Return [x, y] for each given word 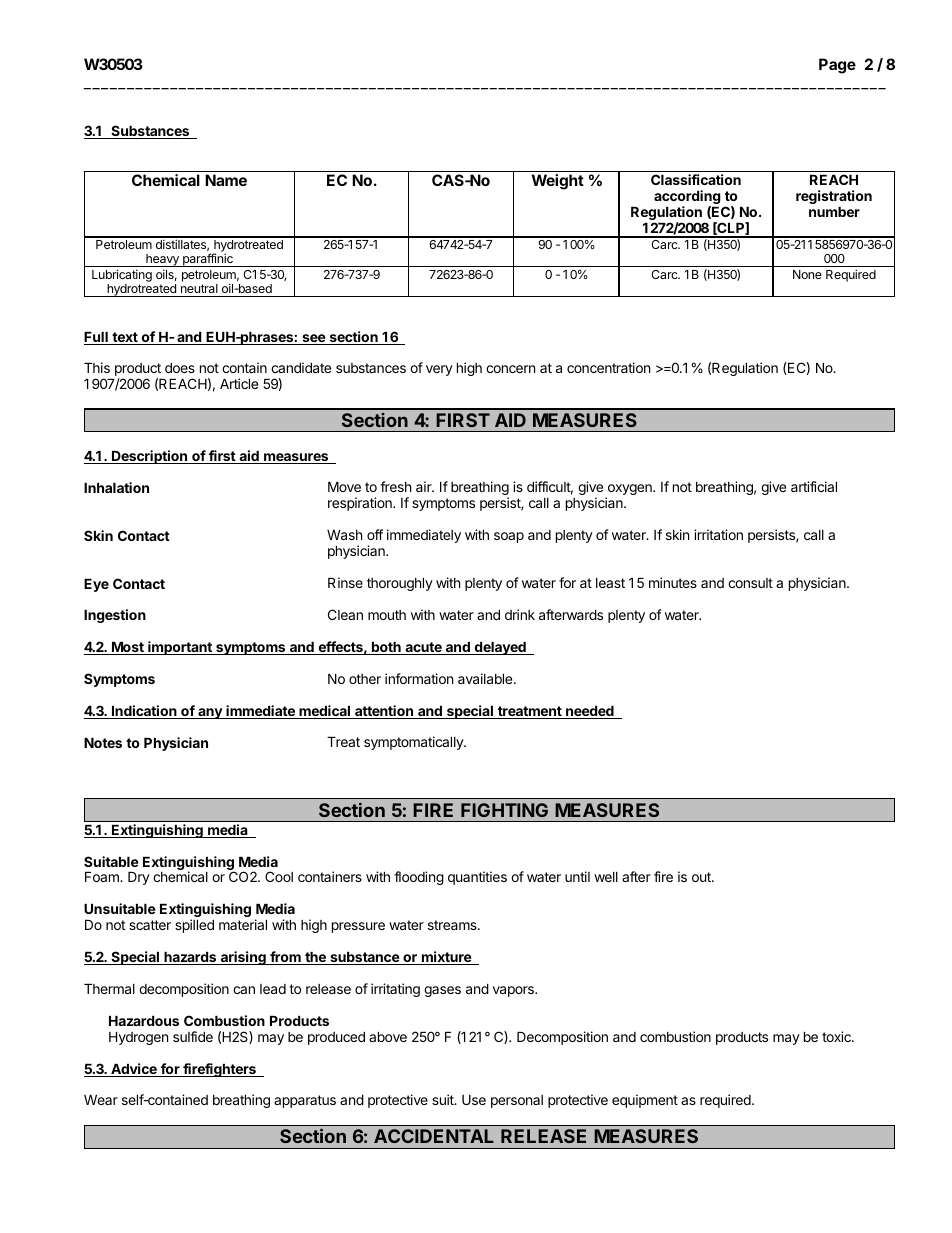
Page [837, 66]
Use [474, 1100]
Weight [558, 182]
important [180, 648]
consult [750, 583]
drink [520, 614]
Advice [134, 1070]
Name [226, 180]
